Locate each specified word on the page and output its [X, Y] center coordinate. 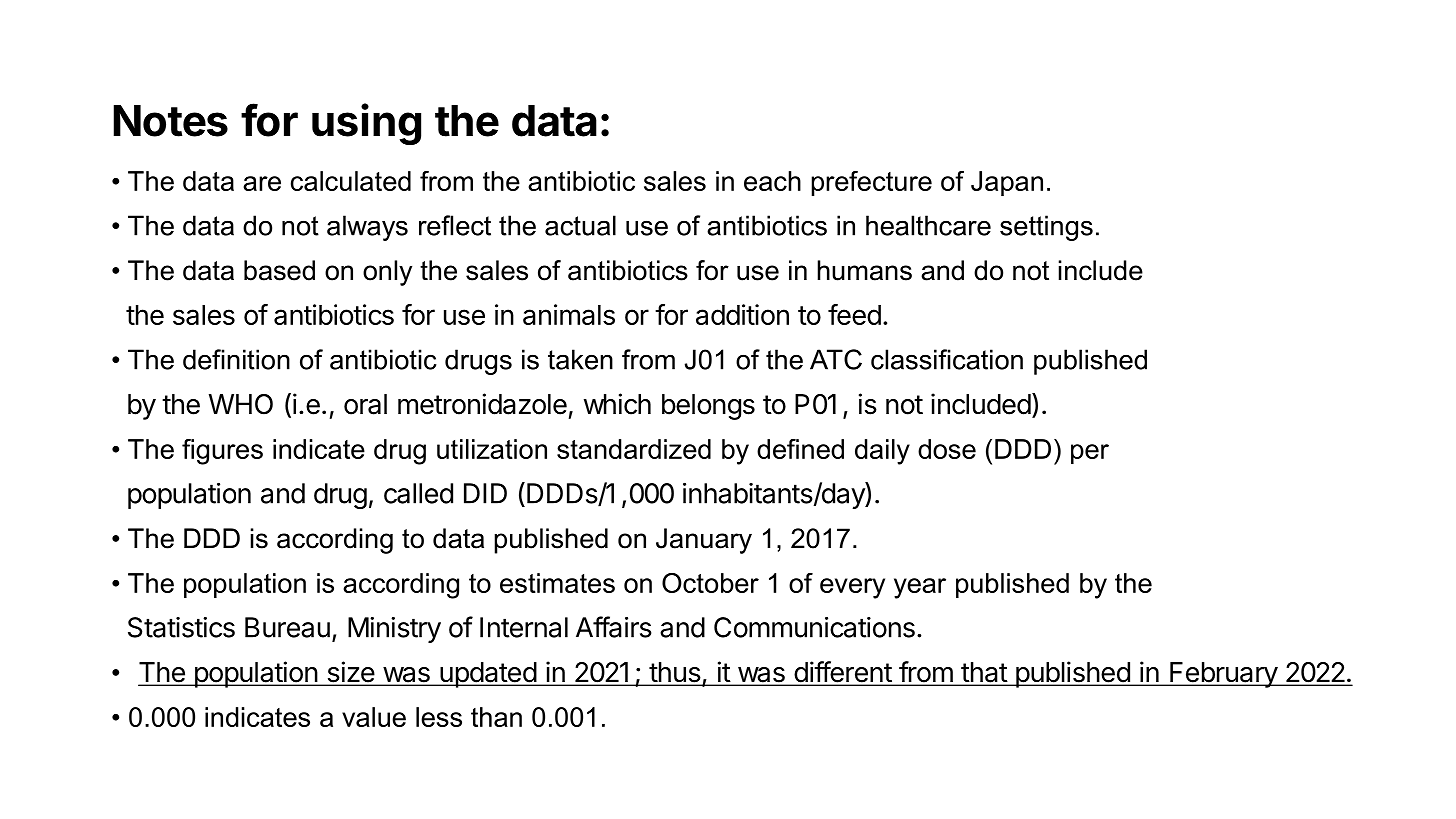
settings [1046, 228]
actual [580, 225]
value [374, 717]
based [279, 270]
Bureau [287, 627]
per [1090, 454]
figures [222, 452]
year [920, 588]
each [772, 181]
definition [236, 359]
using [366, 124]
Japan [1007, 183]
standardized [634, 449]
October [710, 583]
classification [947, 359]
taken [580, 359]
